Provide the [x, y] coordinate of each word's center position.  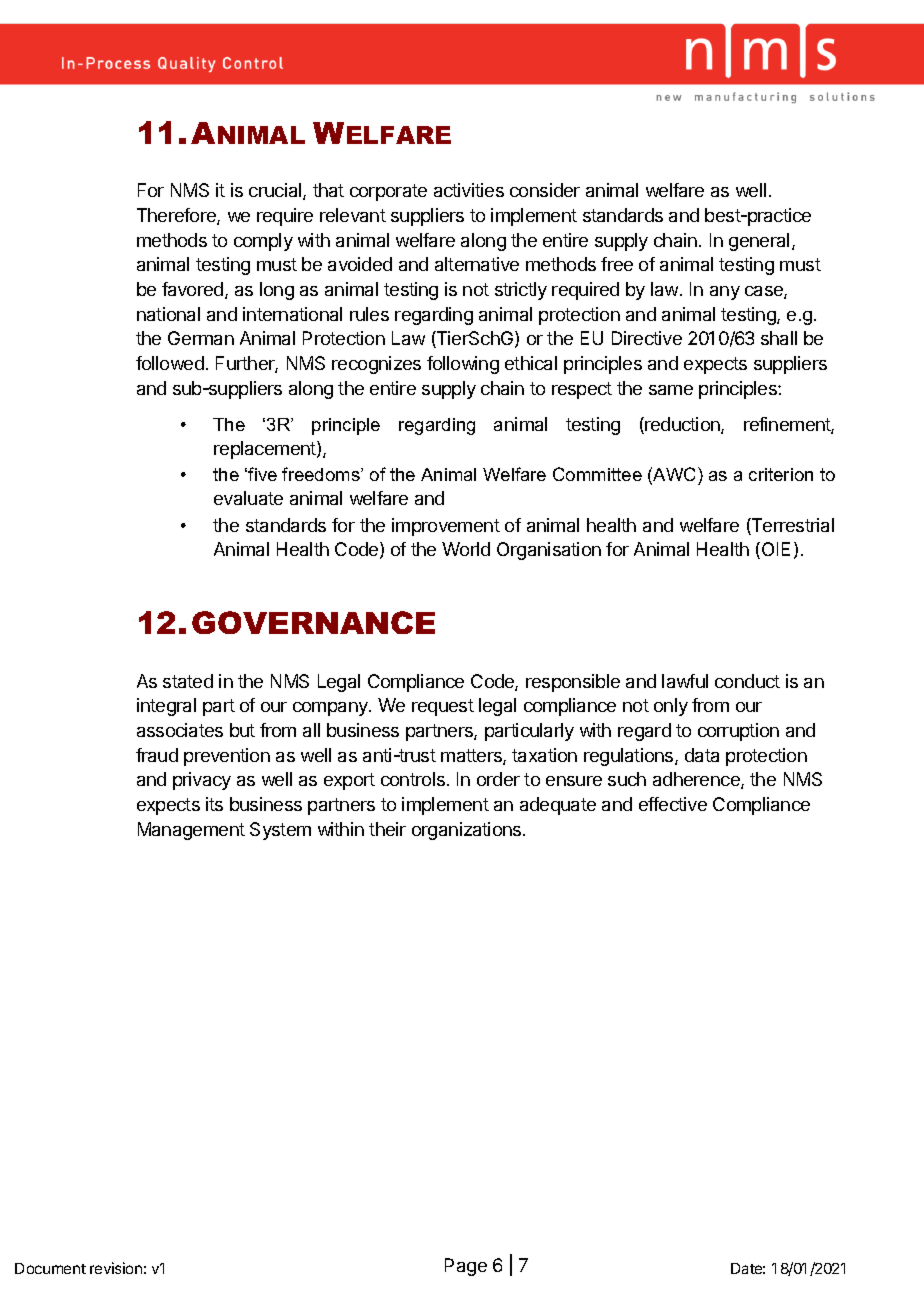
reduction [682, 425]
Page [466, 1267]
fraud [157, 755]
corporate [388, 192]
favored [194, 290]
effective [673, 804]
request [443, 707]
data [702, 755]
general [759, 242]
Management [191, 831]
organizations [468, 831]
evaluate [248, 498]
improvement [446, 527]
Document [50, 1268]
